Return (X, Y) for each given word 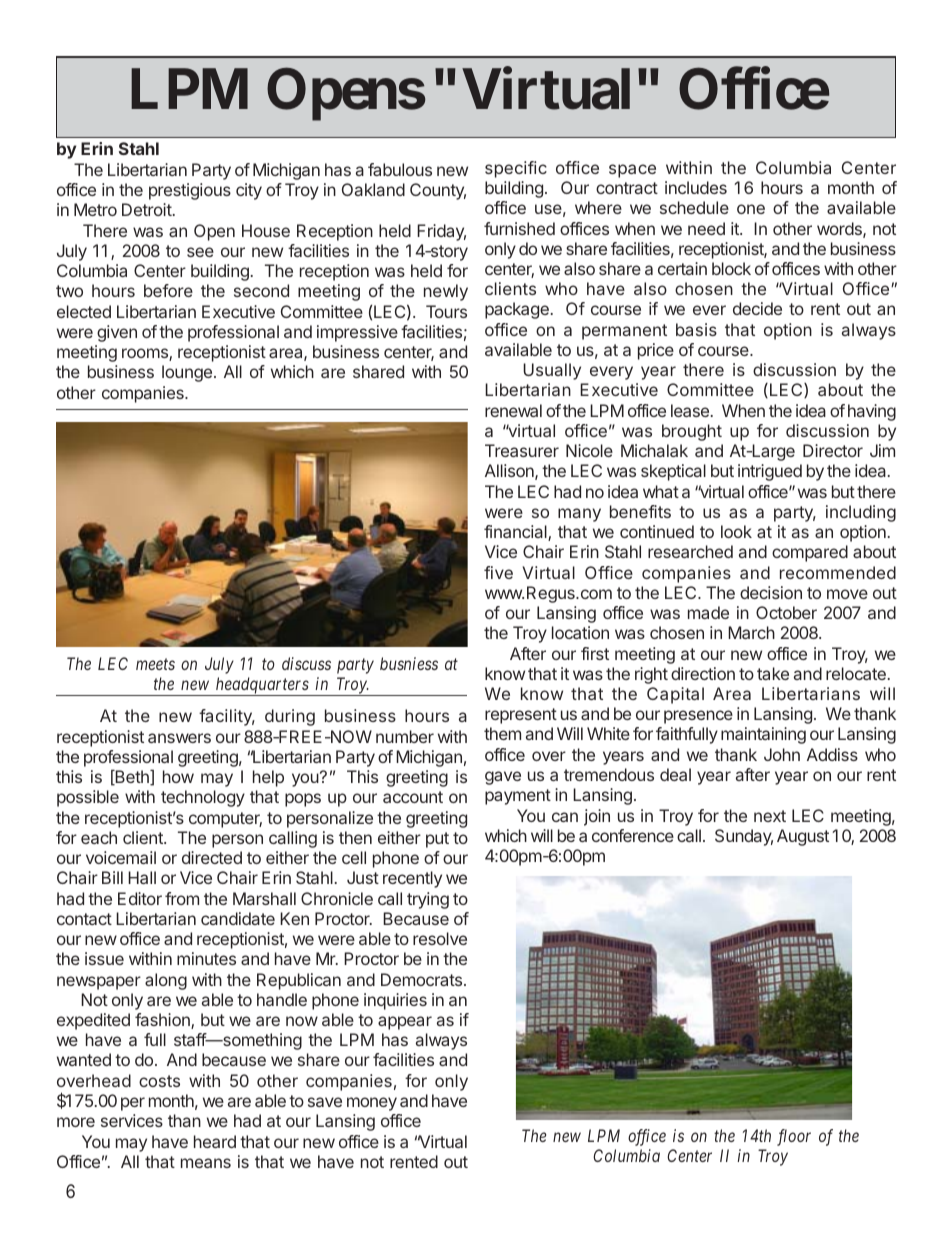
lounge (187, 373)
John (782, 754)
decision (771, 592)
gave (503, 778)
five (498, 572)
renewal (513, 410)
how (178, 776)
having (872, 412)
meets (155, 664)
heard (215, 1141)
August (803, 837)
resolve (440, 938)
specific (516, 169)
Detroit (147, 209)
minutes (206, 958)
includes (696, 187)
